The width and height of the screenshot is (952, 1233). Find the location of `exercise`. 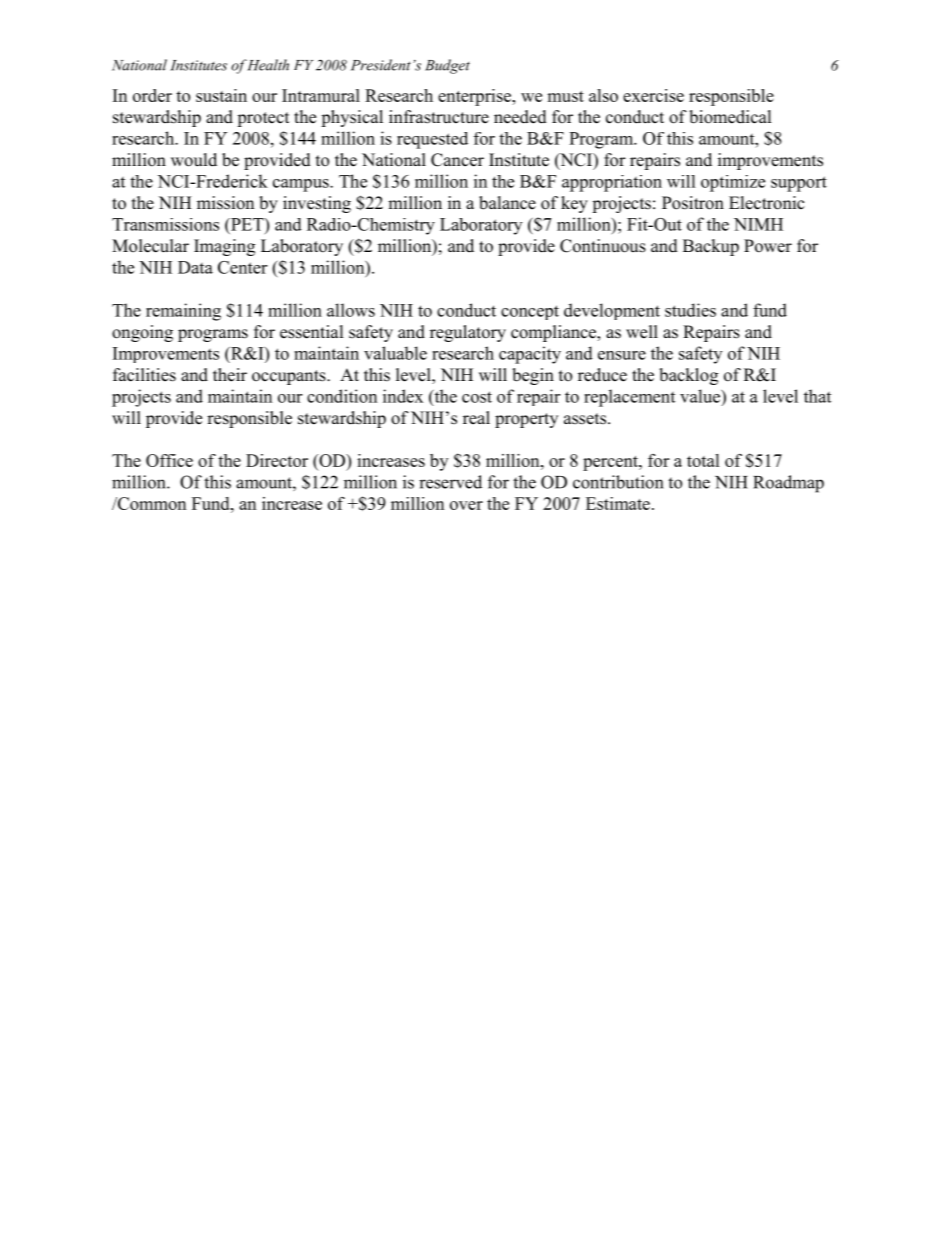

exercise is located at coordinates (653, 95).
